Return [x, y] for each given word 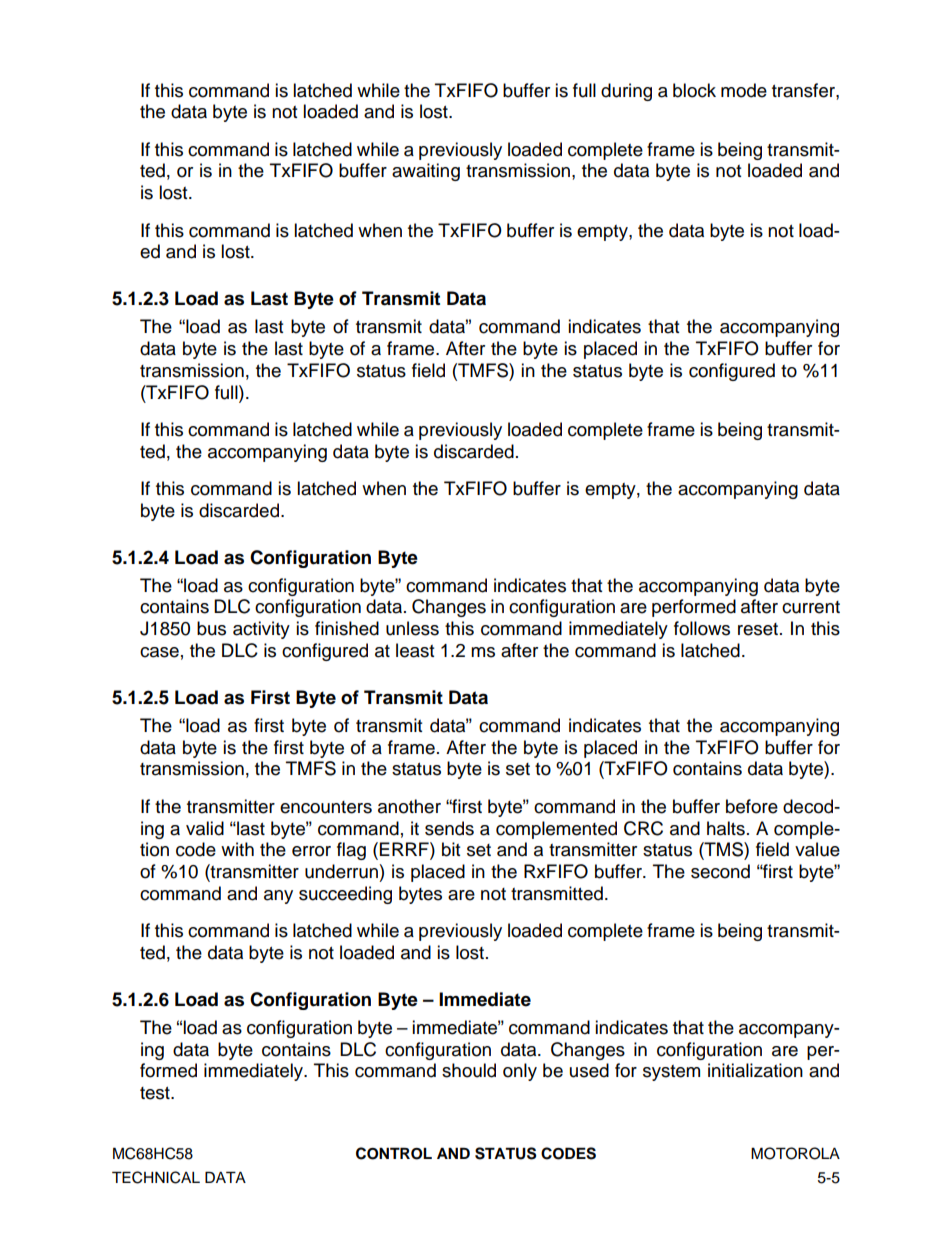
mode [744, 90]
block [694, 90]
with [237, 849]
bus [211, 628]
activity [261, 630]
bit [451, 849]
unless [412, 628]
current [811, 607]
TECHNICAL [156, 1177]
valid [205, 828]
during [626, 92]
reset [758, 629]
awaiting [426, 172]
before [752, 806]
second [720, 871]
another [409, 806]
